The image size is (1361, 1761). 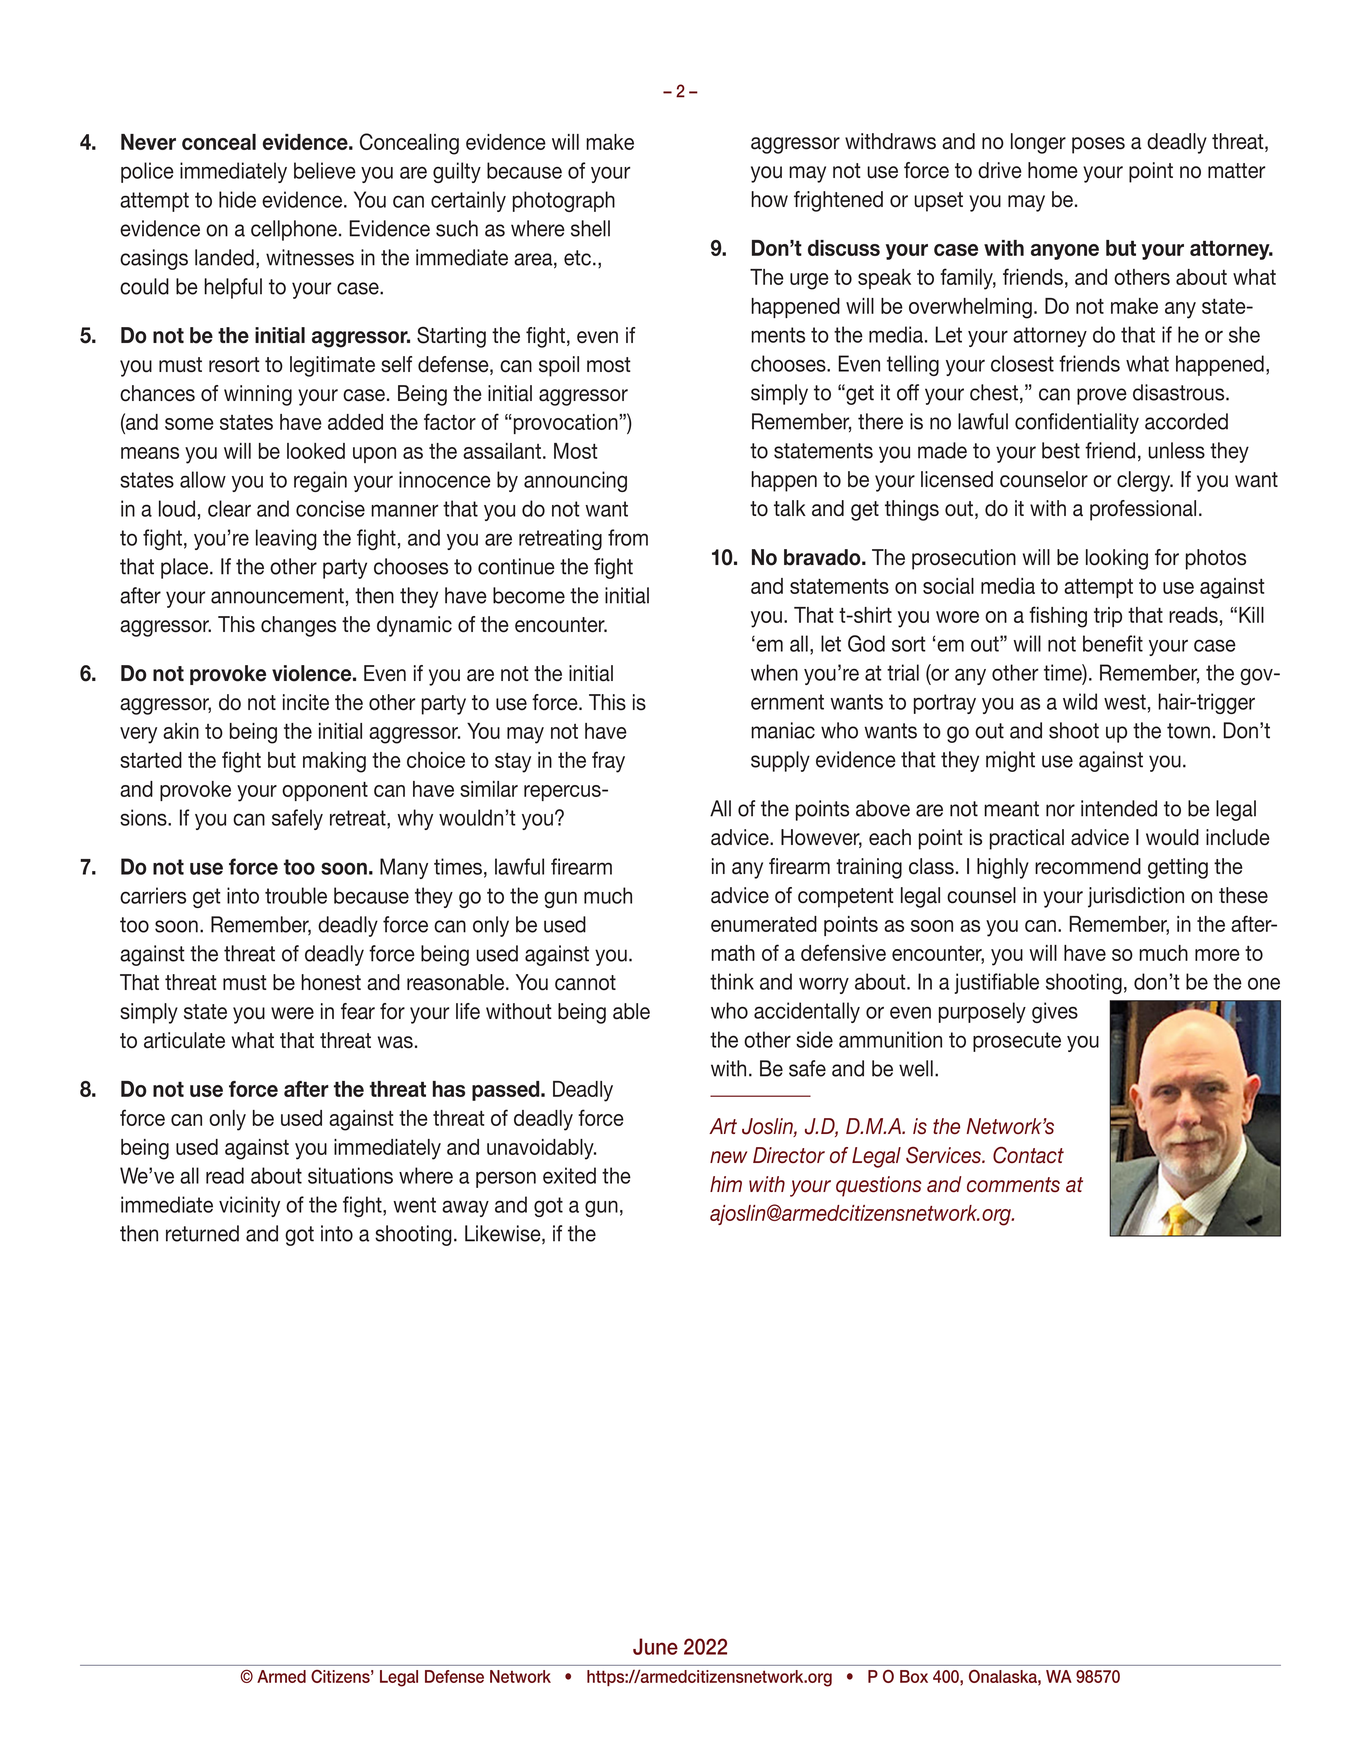 What do you see at coordinates (726, 1184) in the screenshot?
I see `him` at bounding box center [726, 1184].
